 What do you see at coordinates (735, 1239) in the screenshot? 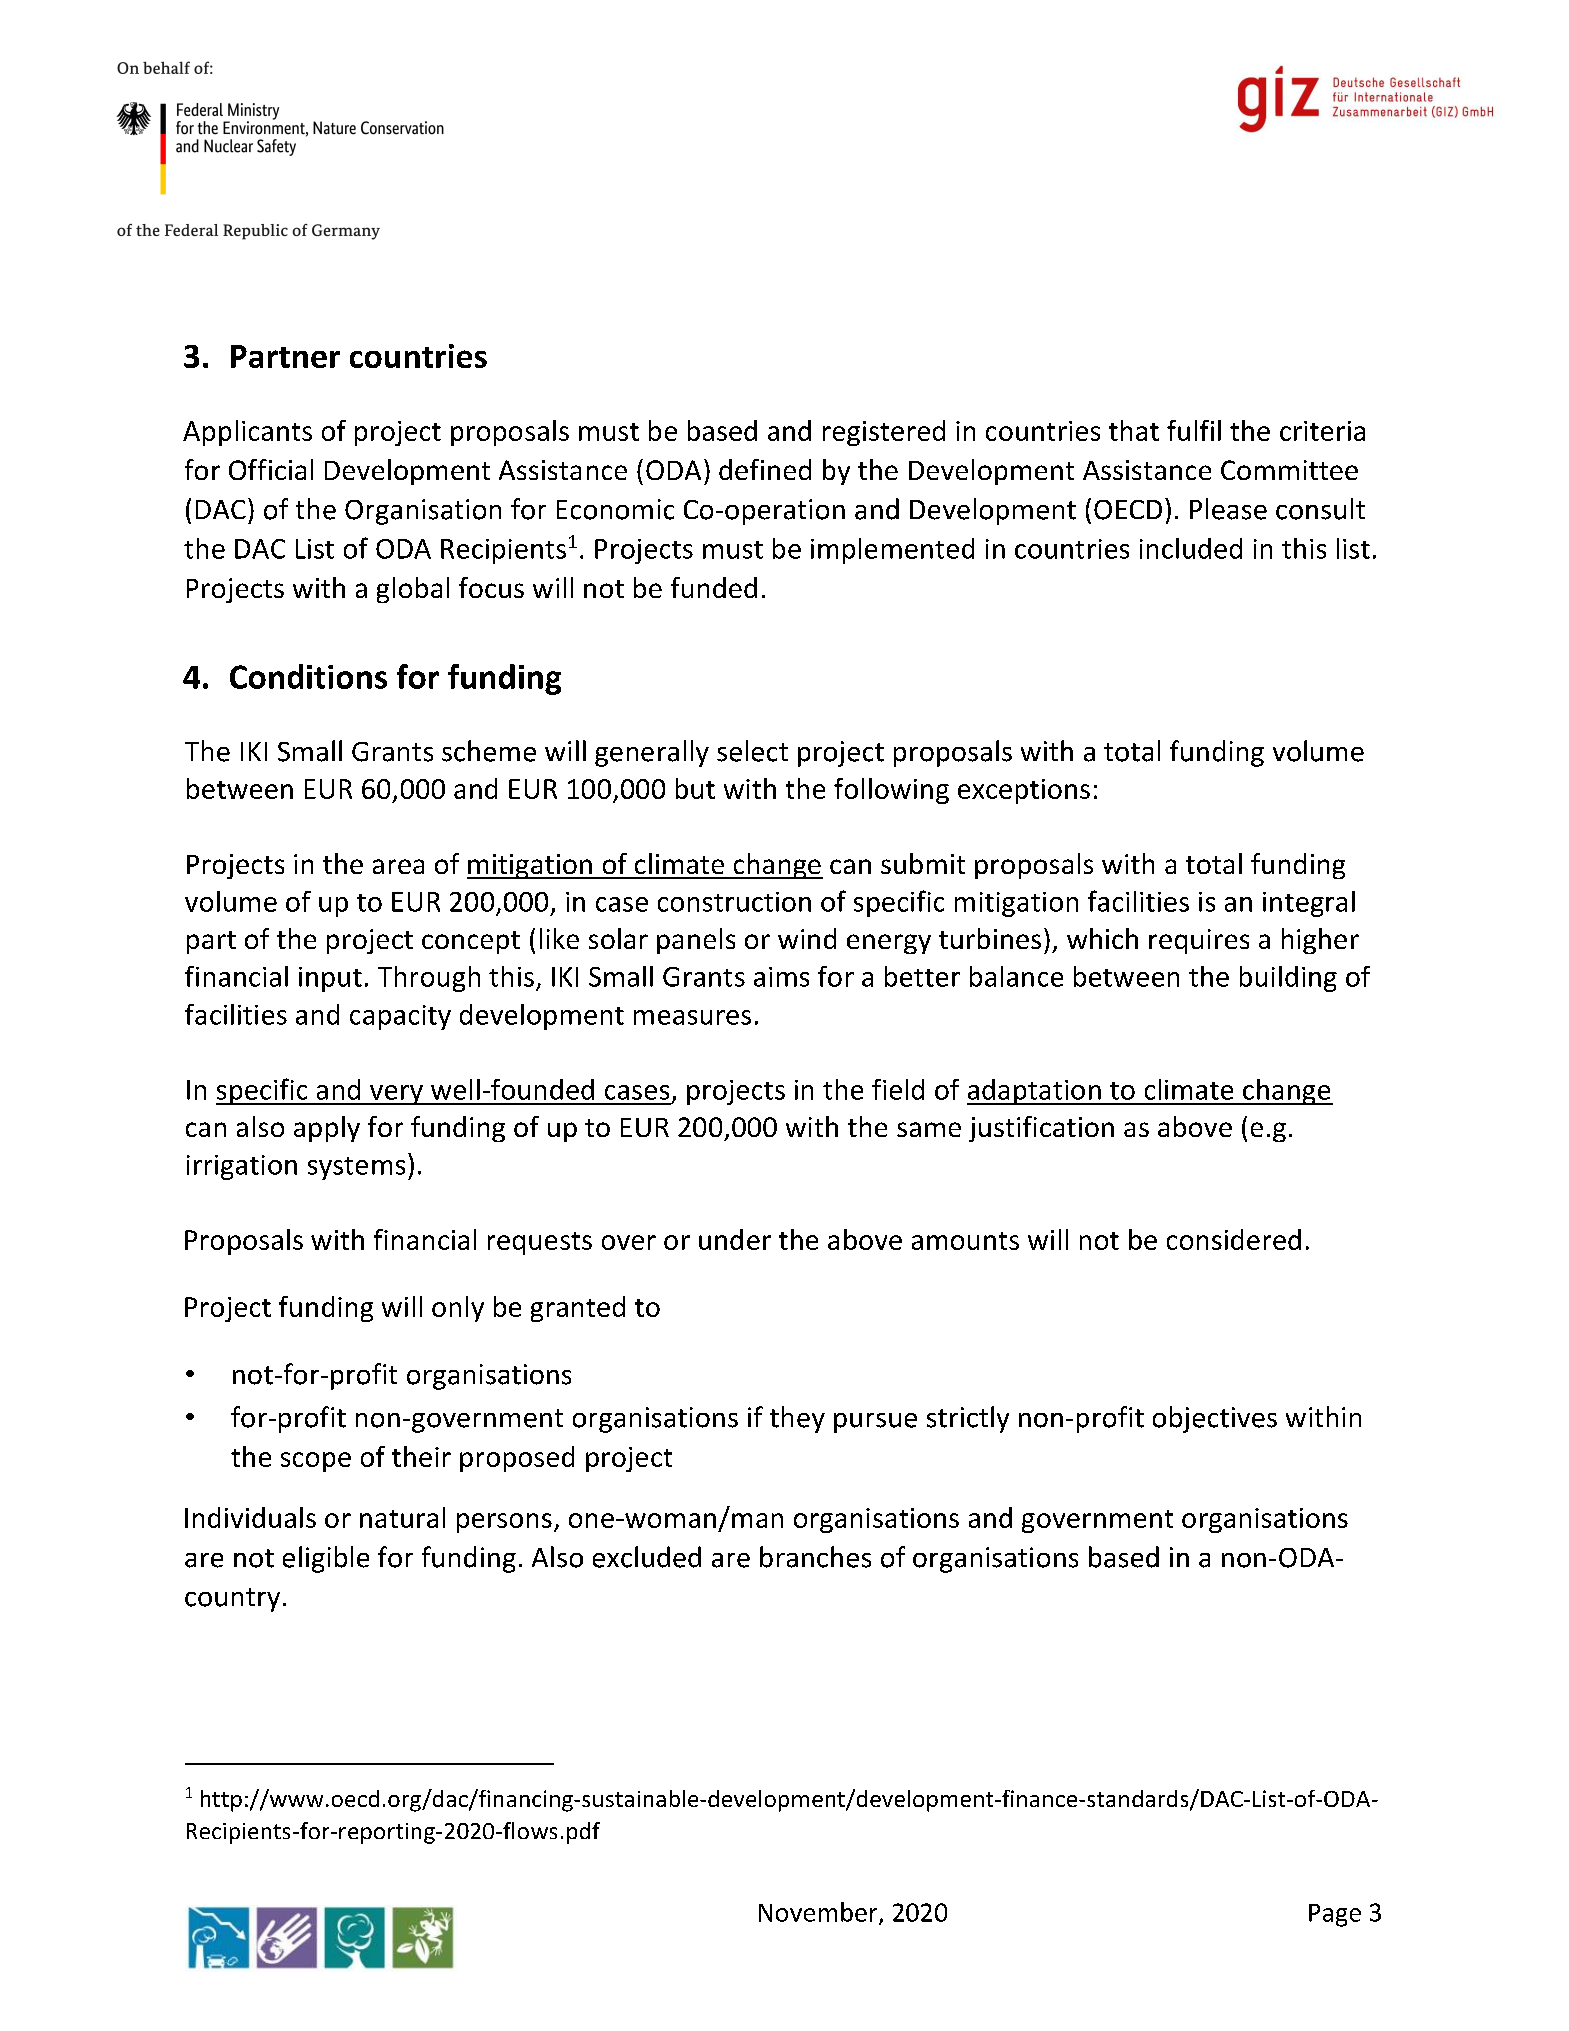
I see `under` at bounding box center [735, 1239].
